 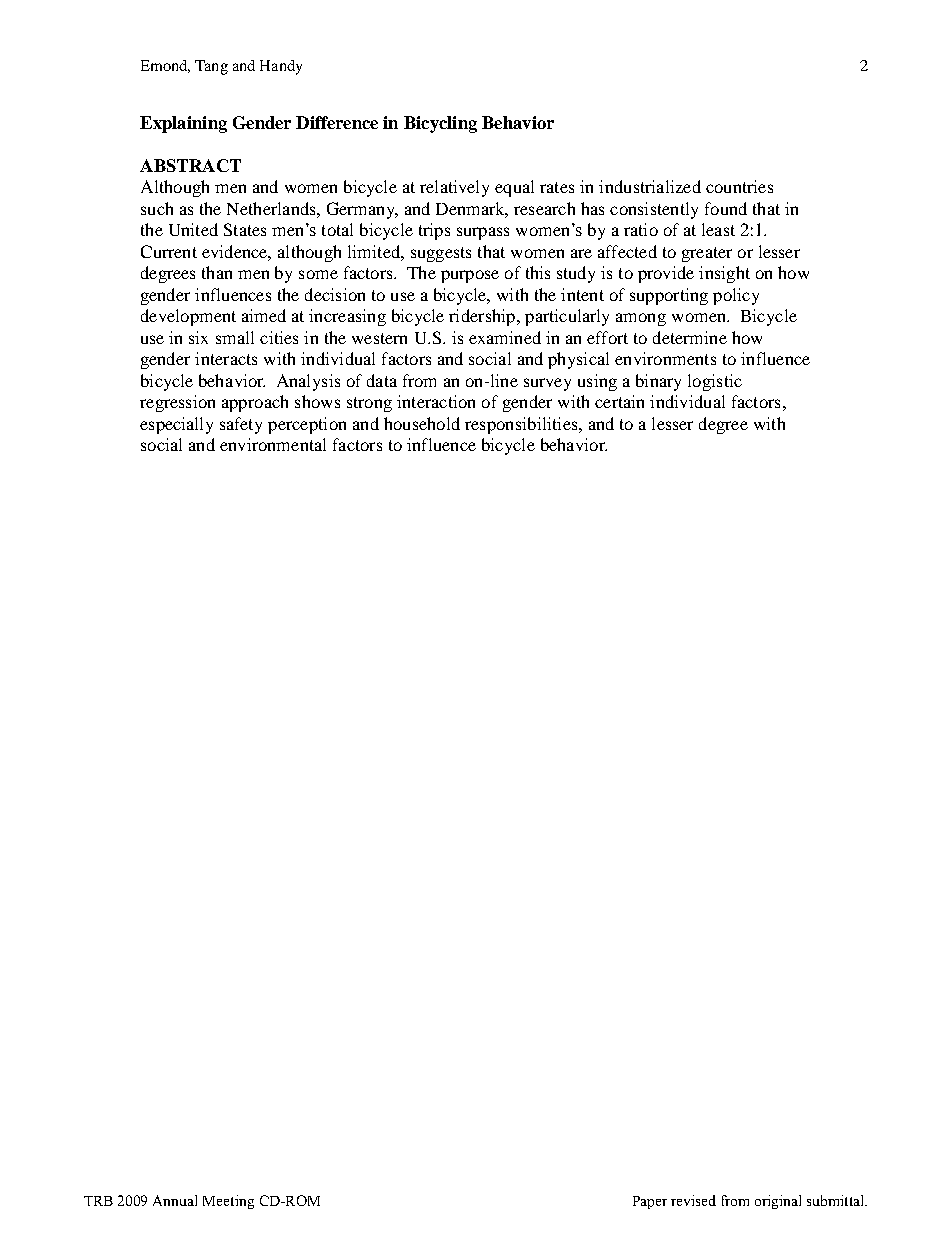 What do you see at coordinates (198, 337) in the screenshot?
I see `six` at bounding box center [198, 337].
